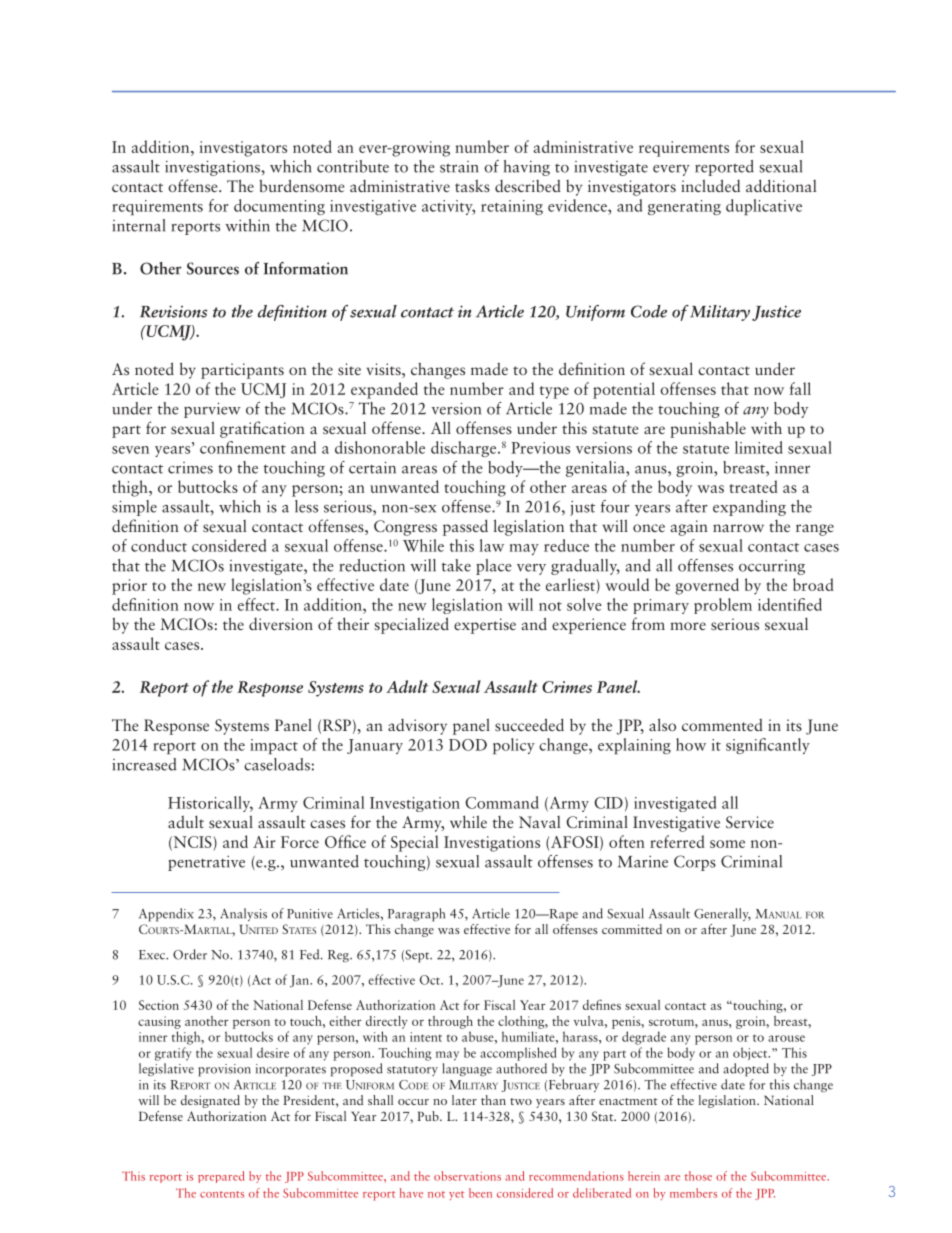 The image size is (952, 1233). I want to click on Paragraph, so click(416, 915).
